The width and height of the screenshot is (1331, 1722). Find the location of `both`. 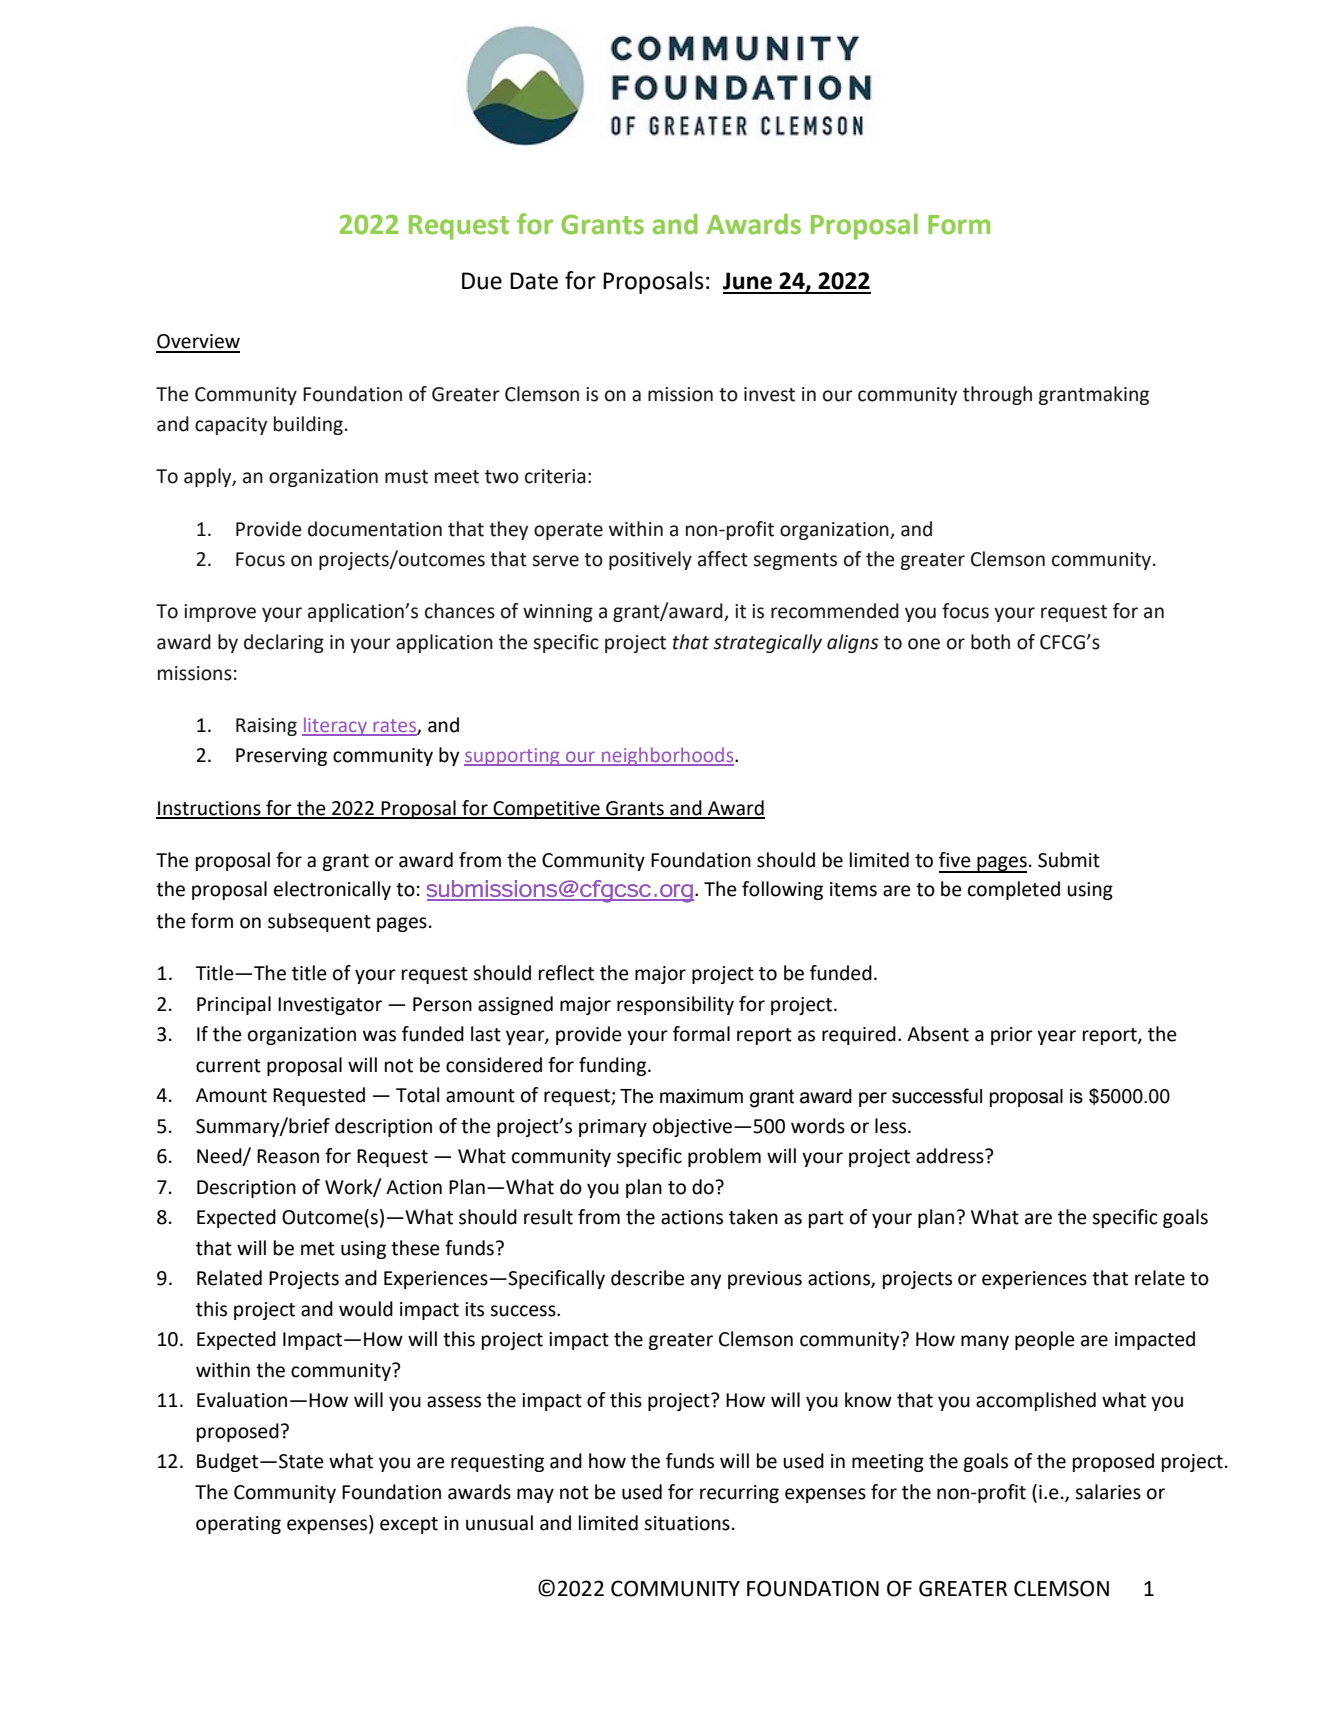

both is located at coordinates (990, 642).
